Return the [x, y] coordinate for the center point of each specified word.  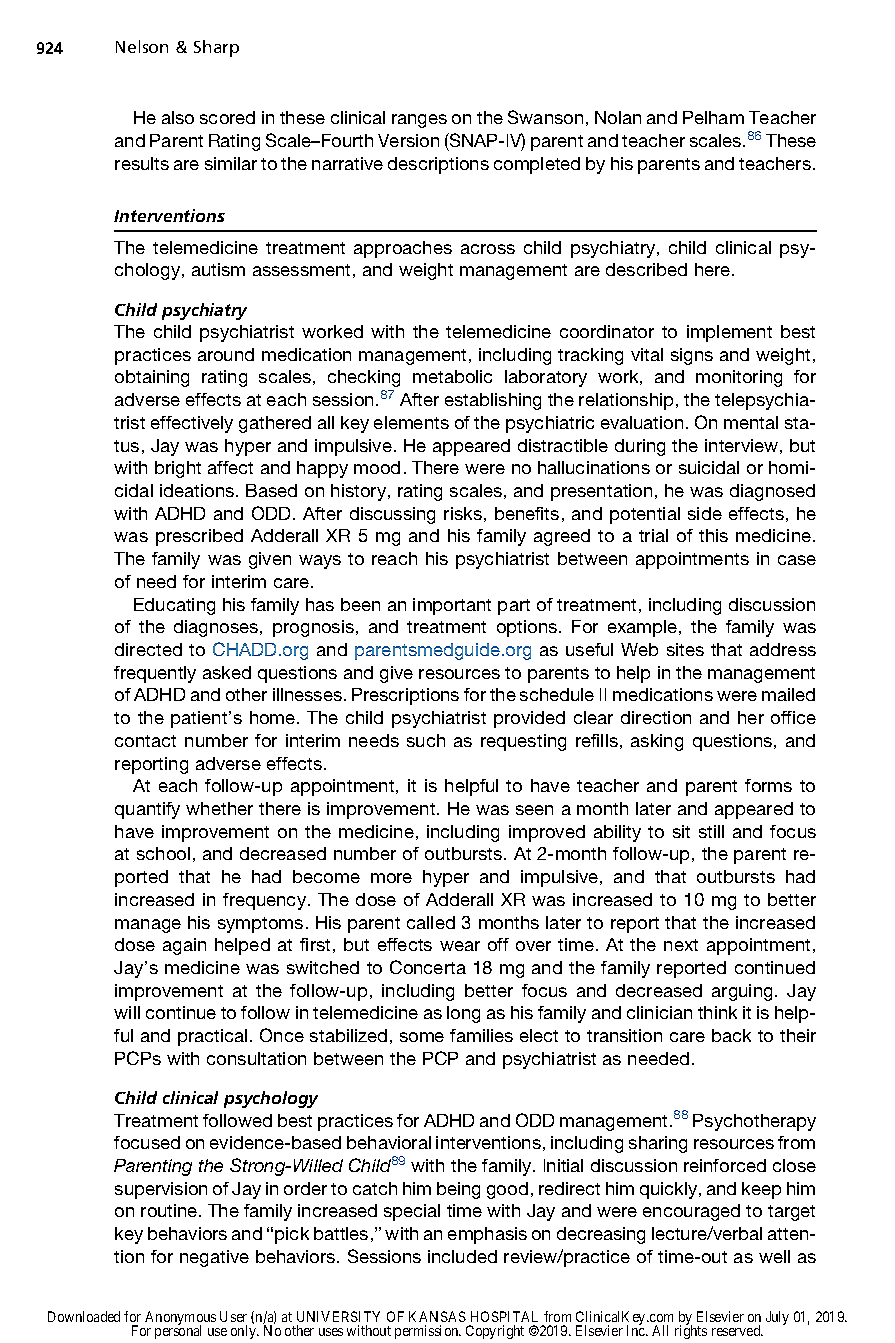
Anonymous [180, 1319]
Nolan [618, 117]
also [178, 117]
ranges [419, 121]
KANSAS [437, 1316]
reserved [737, 1330]
